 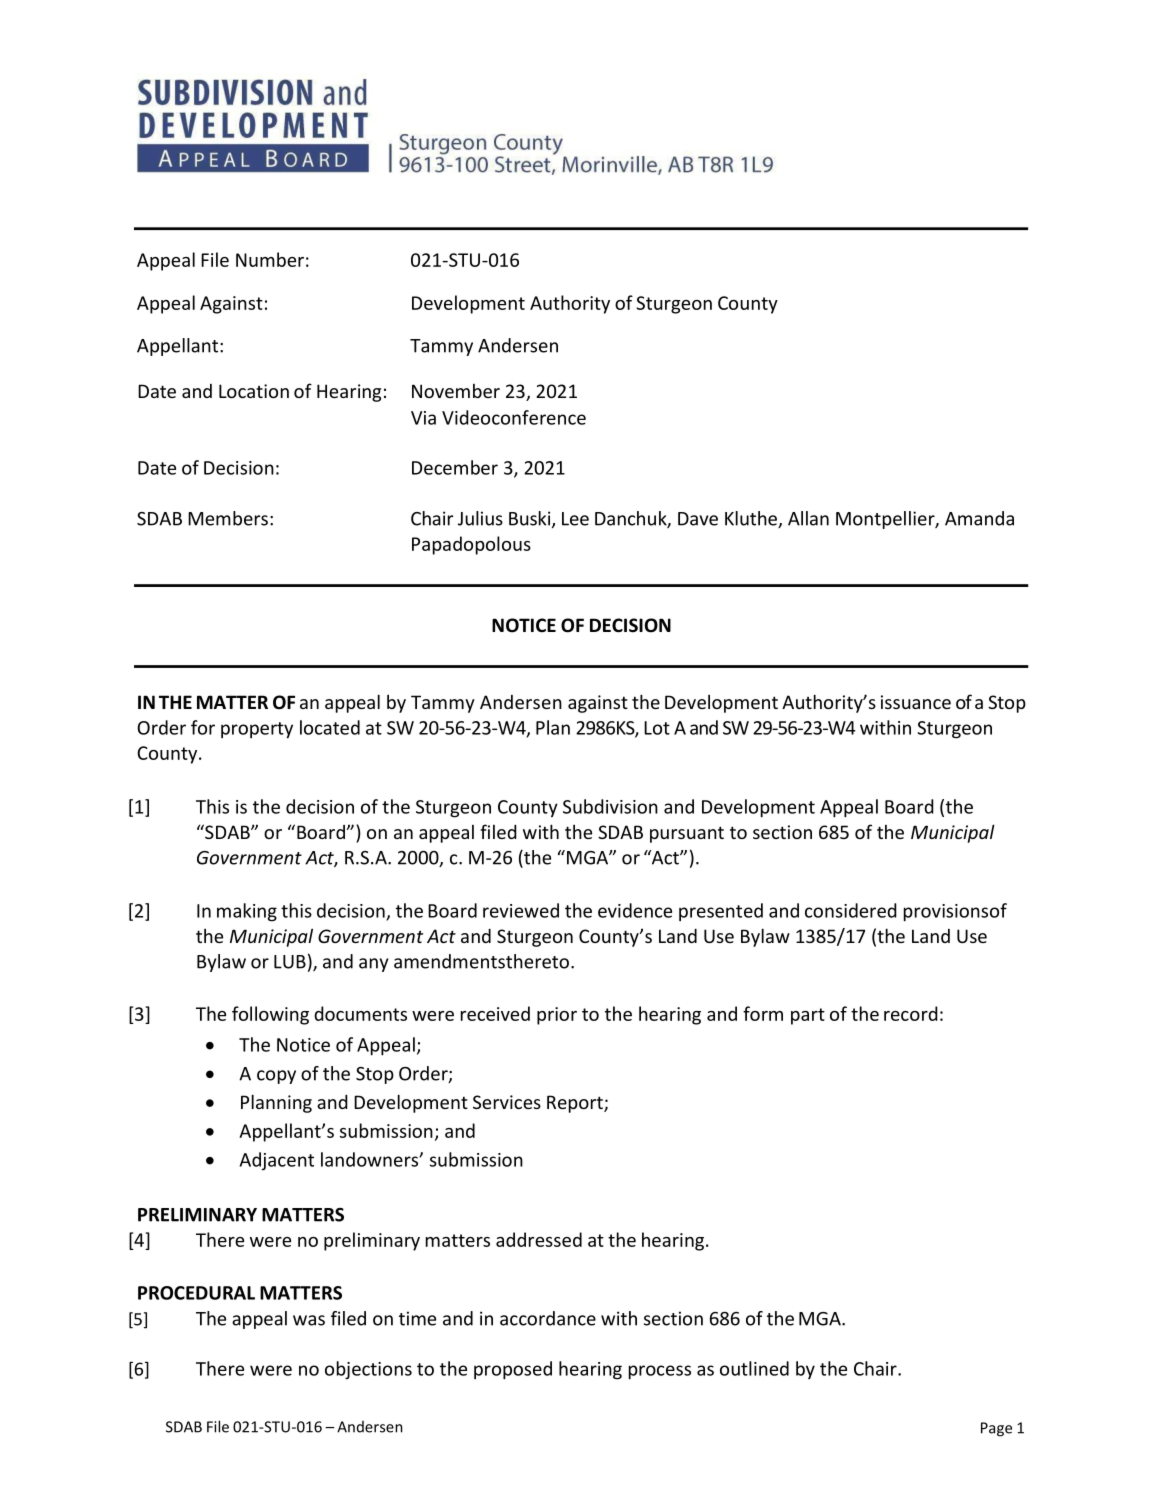 What do you see at coordinates (539, 1239) in the screenshot?
I see `addressed` at bounding box center [539, 1239].
